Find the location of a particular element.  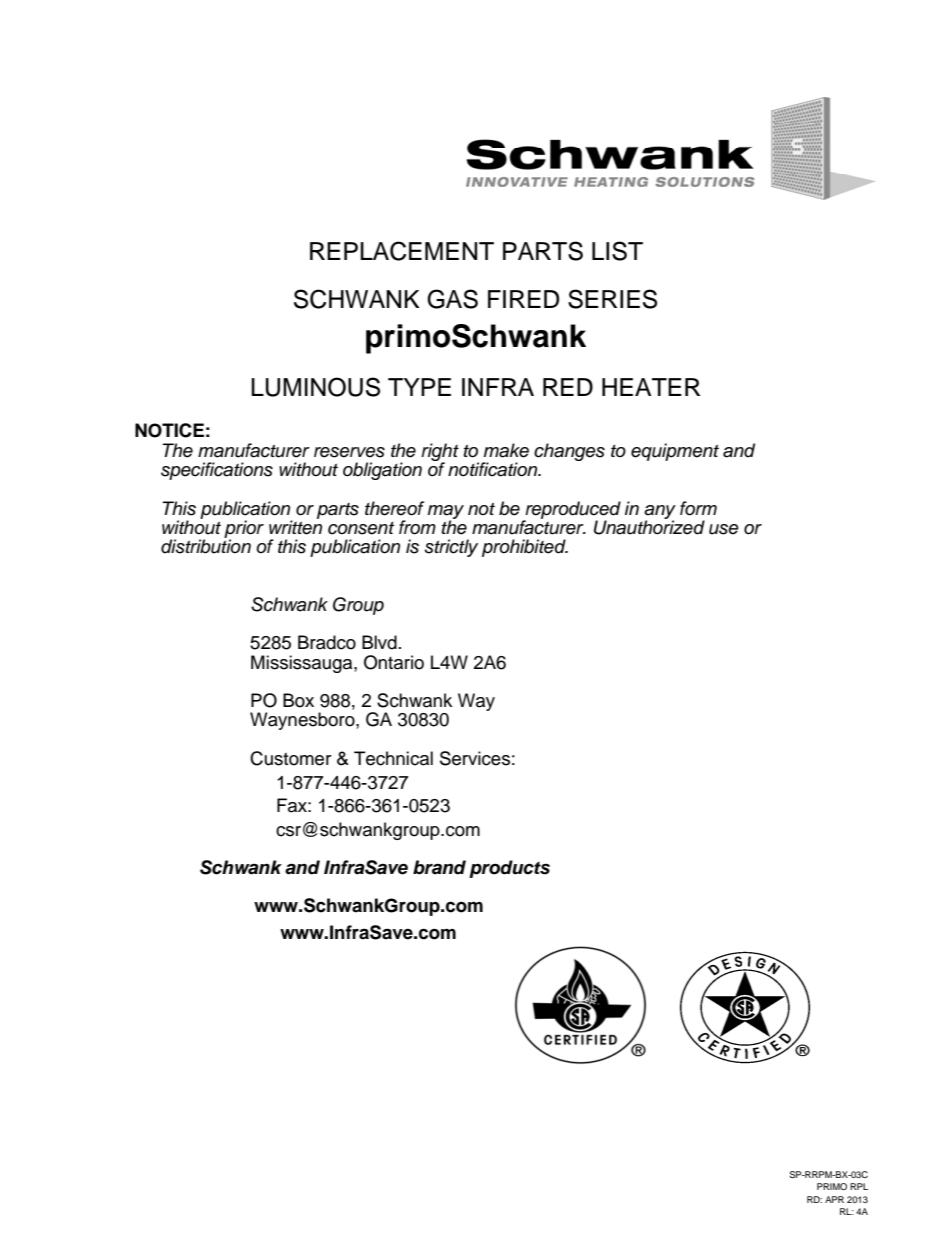

FIRED is located at coordinates (523, 299).
